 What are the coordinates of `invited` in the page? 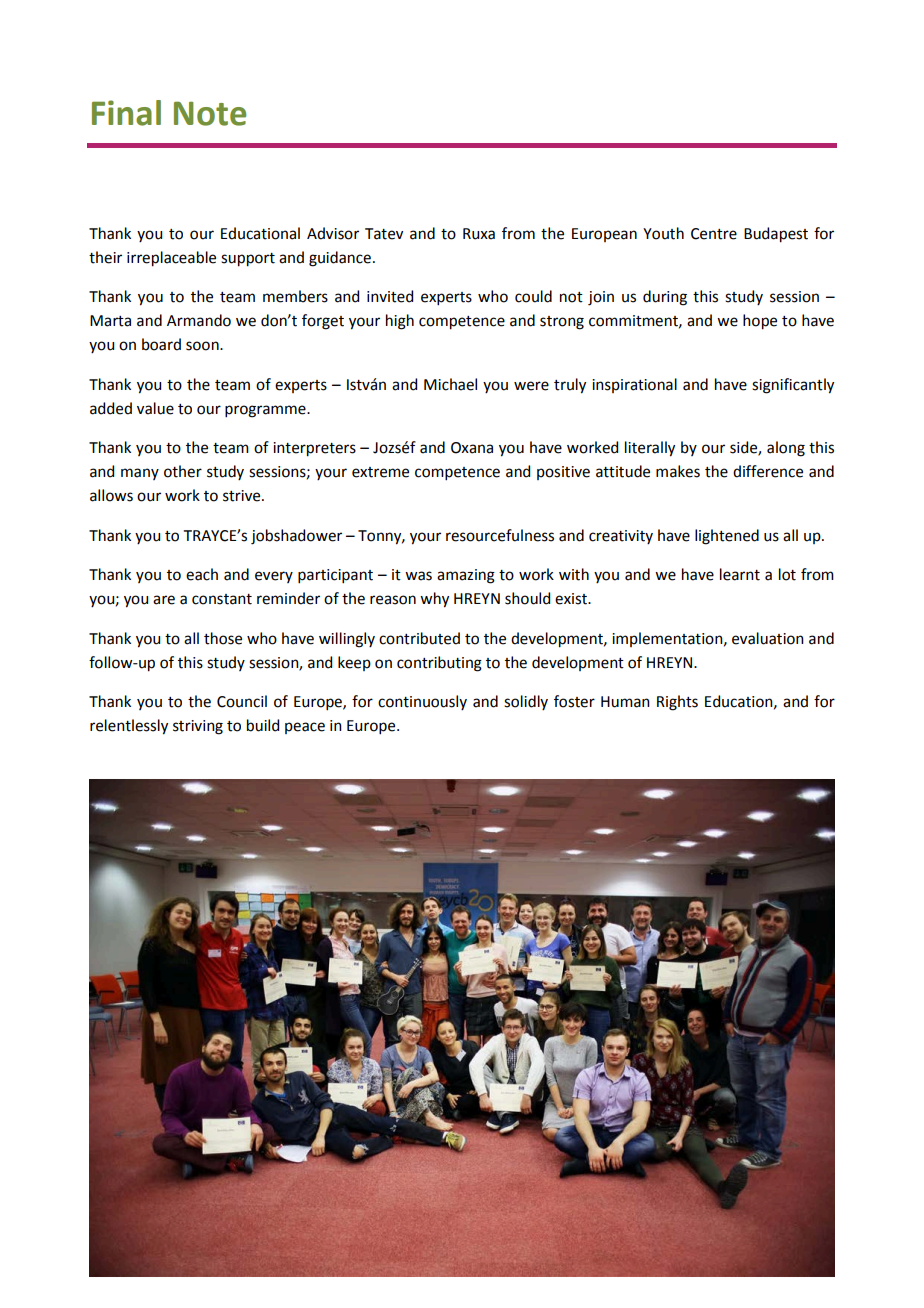 It's located at (390, 296).
